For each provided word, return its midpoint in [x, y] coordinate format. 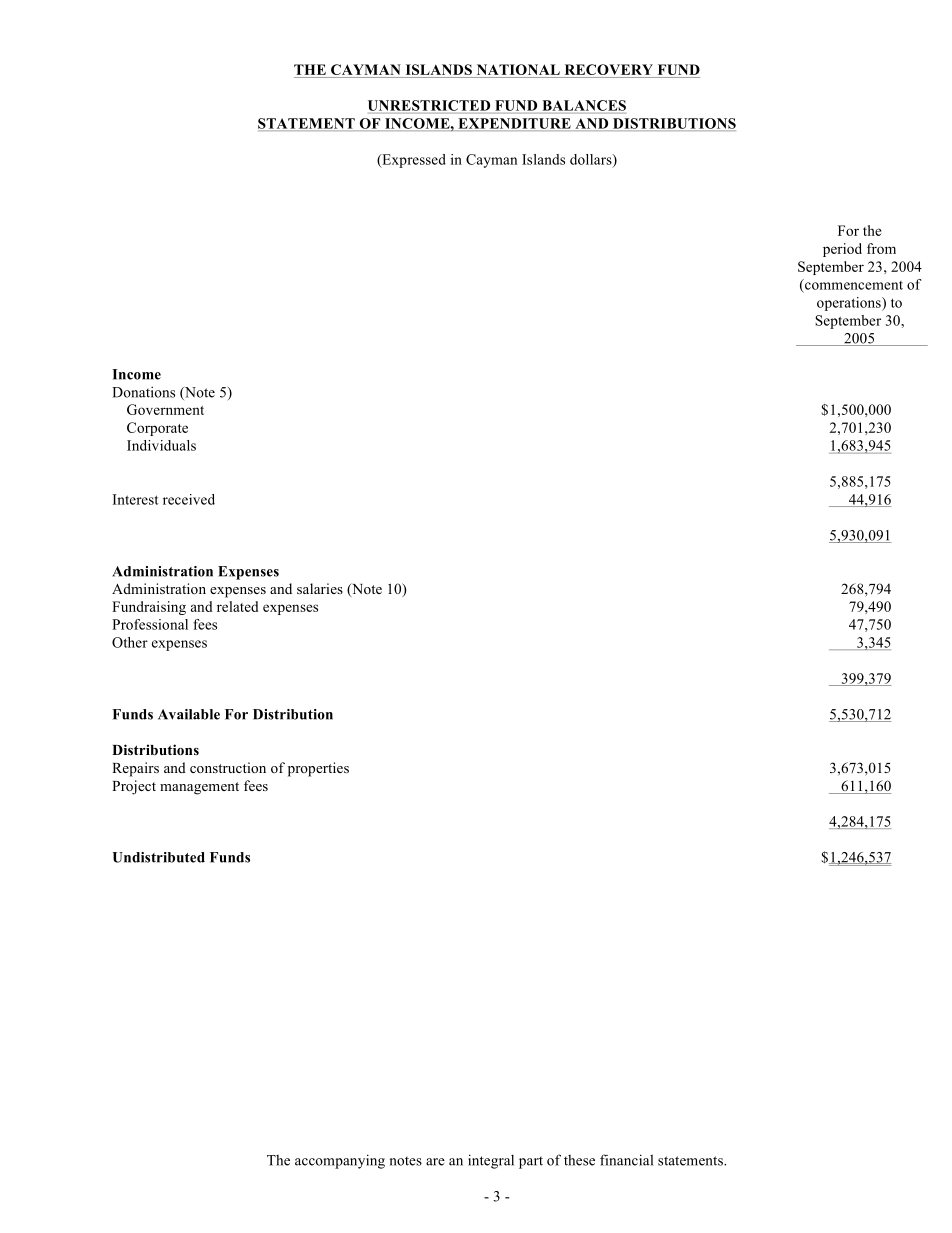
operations [850, 304]
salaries [320, 588]
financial [626, 1160]
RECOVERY [609, 69]
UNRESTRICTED [429, 105]
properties [318, 769]
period [842, 250]
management [199, 788]
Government [165, 409]
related [237, 606]
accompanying [340, 1161]
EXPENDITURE [514, 124]
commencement [853, 284]
